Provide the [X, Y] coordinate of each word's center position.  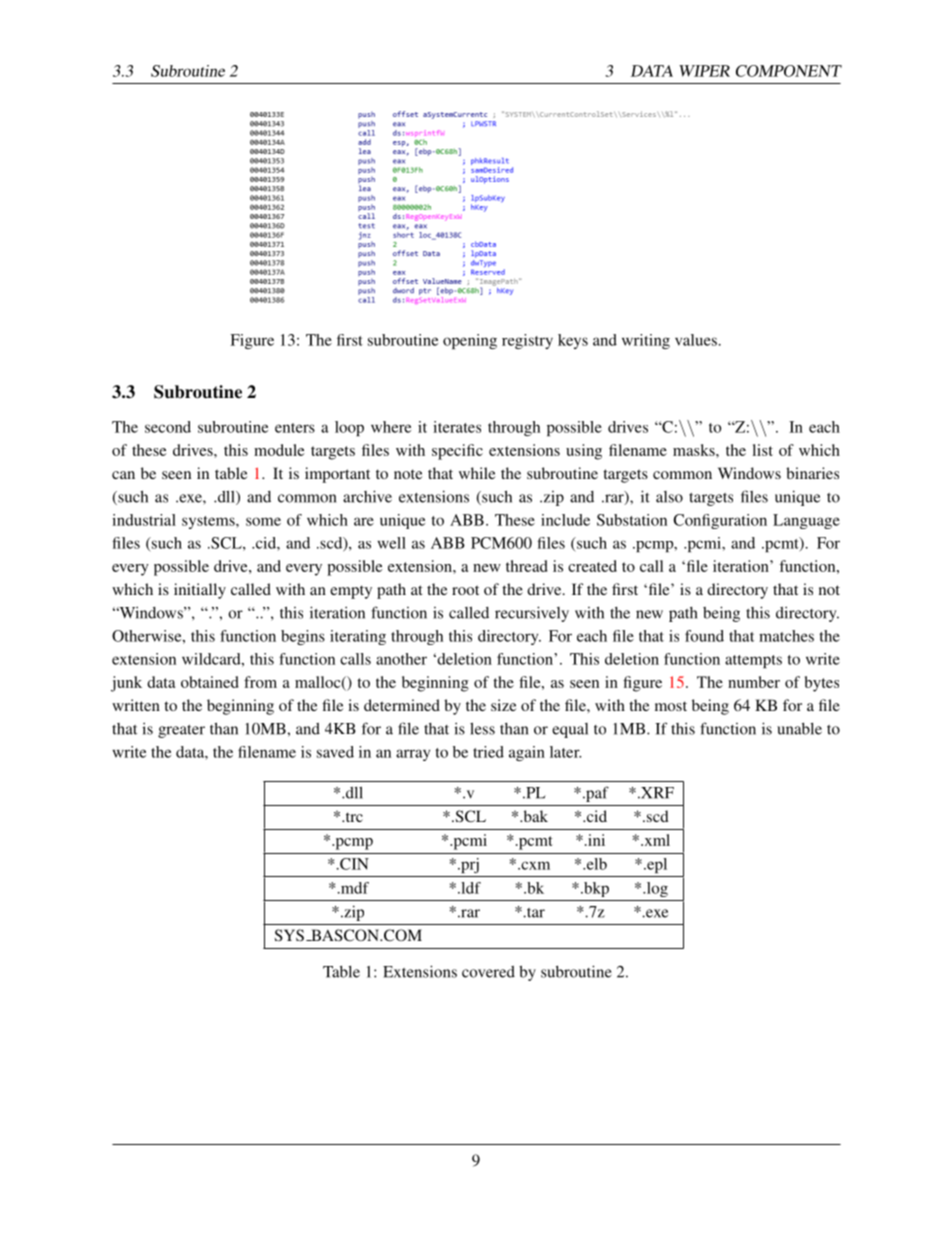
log [656, 889]
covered [488, 972]
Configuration [720, 521]
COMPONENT [789, 71]
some [263, 521]
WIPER [704, 71]
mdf [354, 888]
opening [470, 341]
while [477, 473]
